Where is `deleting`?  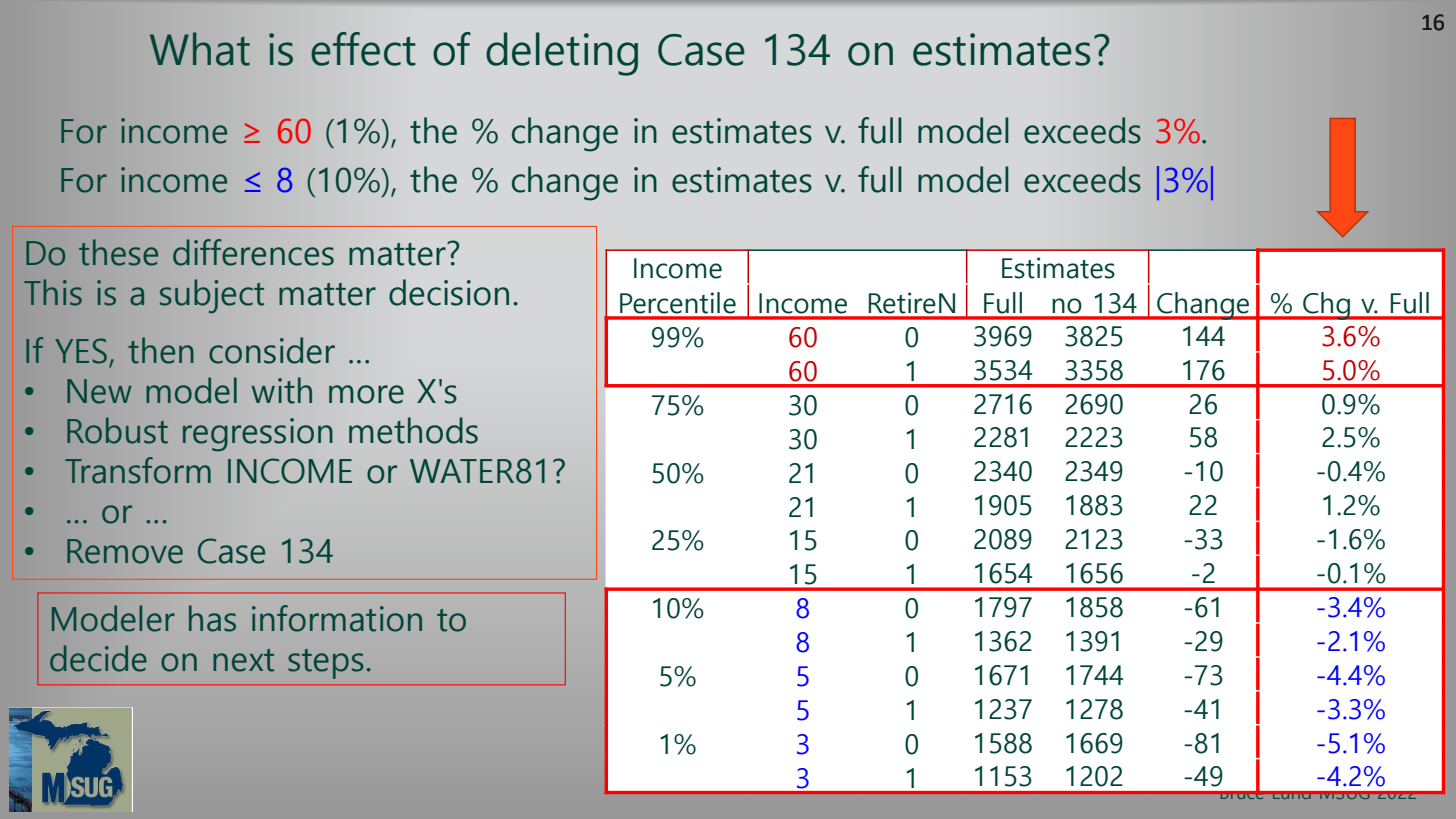 deleting is located at coordinates (562, 54).
